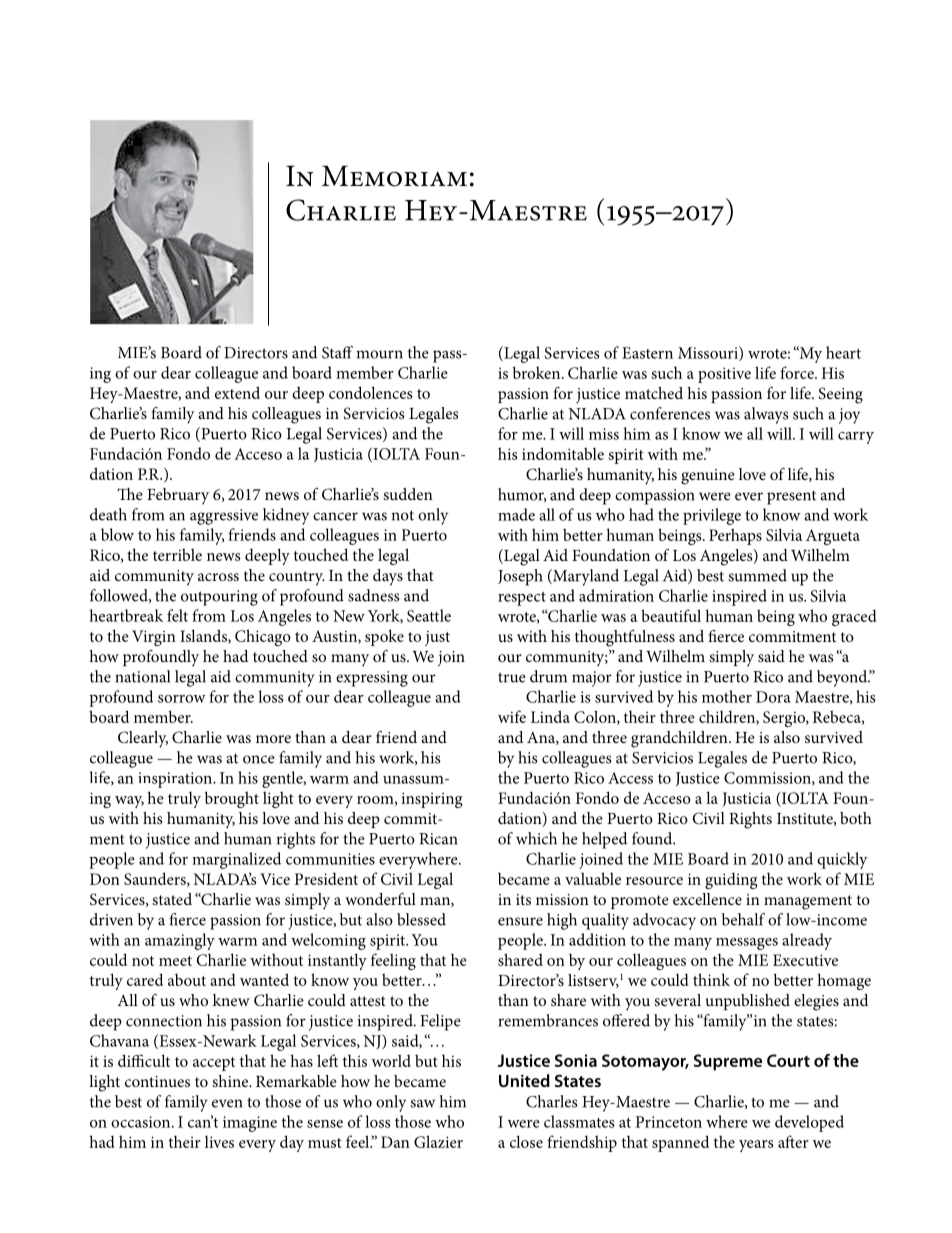 The height and width of the image is (1233, 952). Describe the element at coordinates (647, 353) in the image. I see `Eastern` at that location.
